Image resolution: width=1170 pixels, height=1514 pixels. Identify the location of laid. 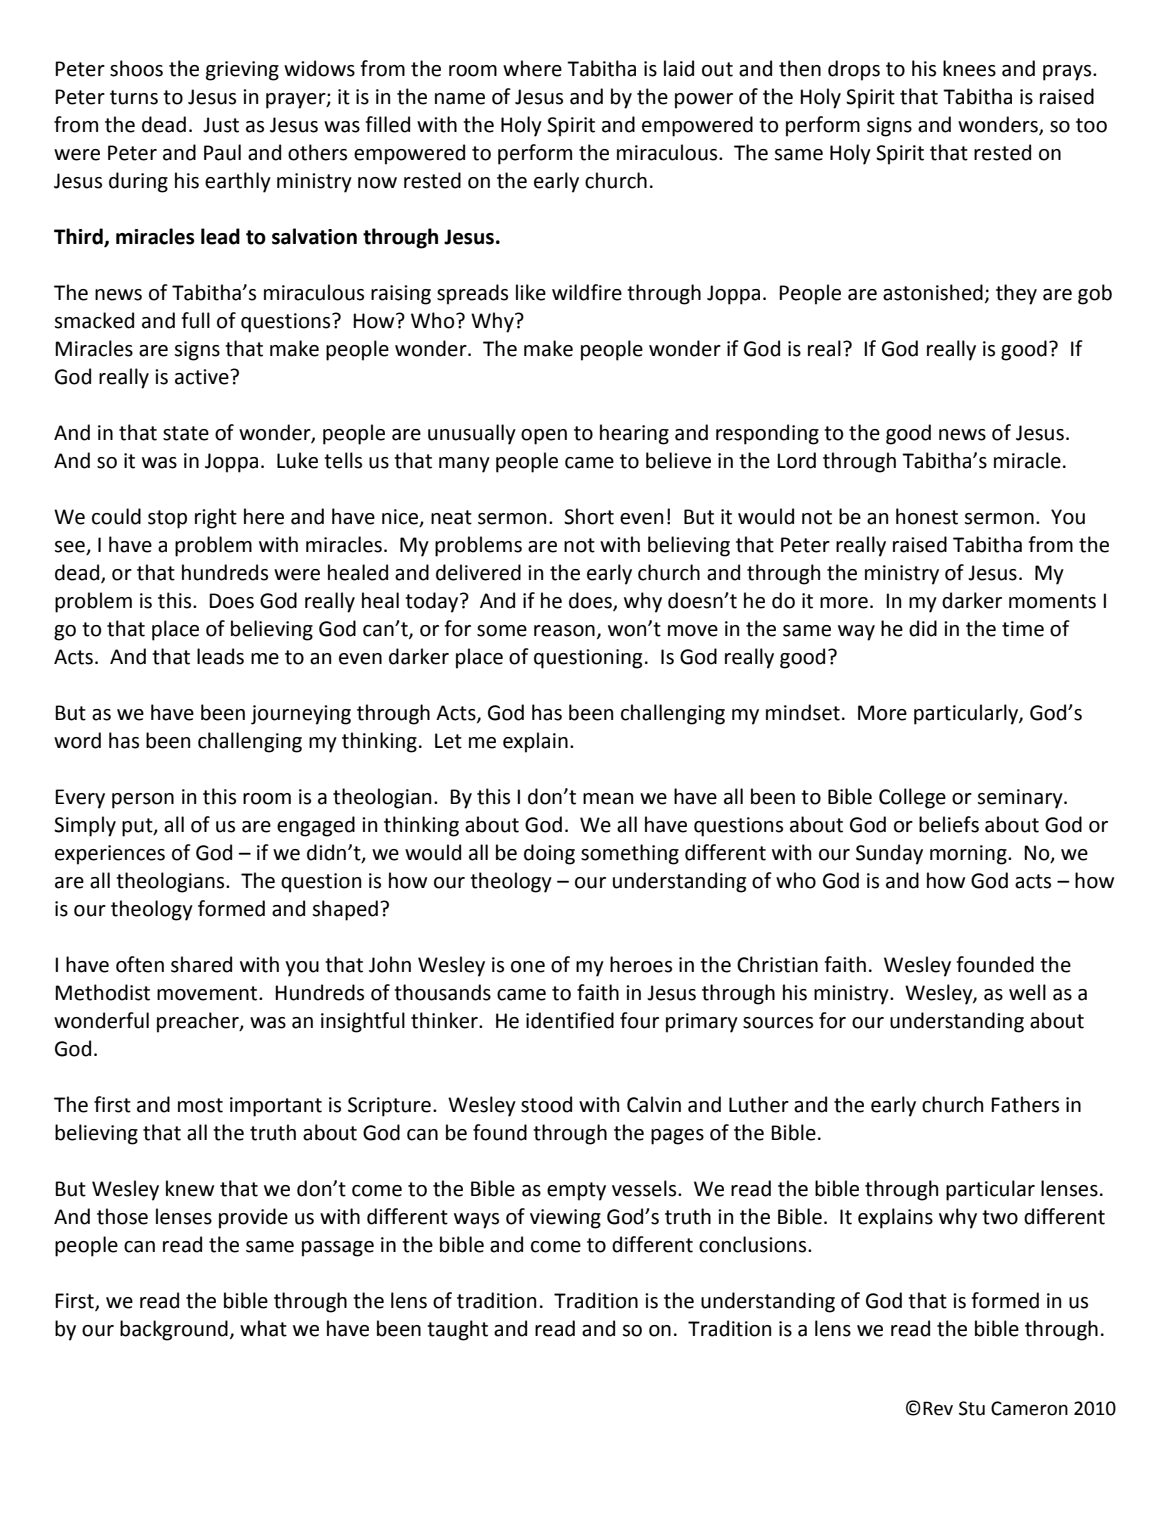
(679, 68).
